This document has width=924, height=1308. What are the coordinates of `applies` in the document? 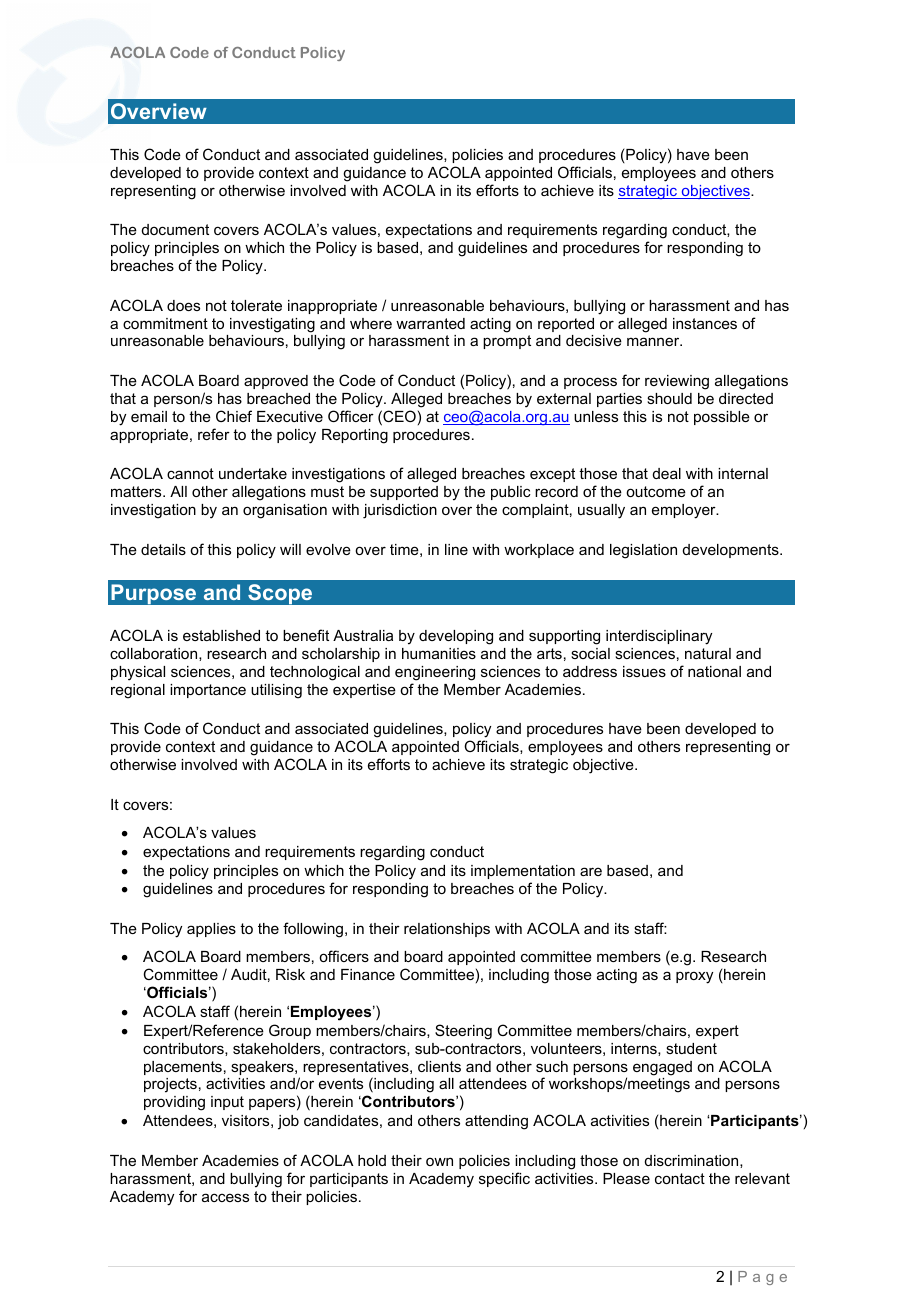 It's located at (211, 930).
